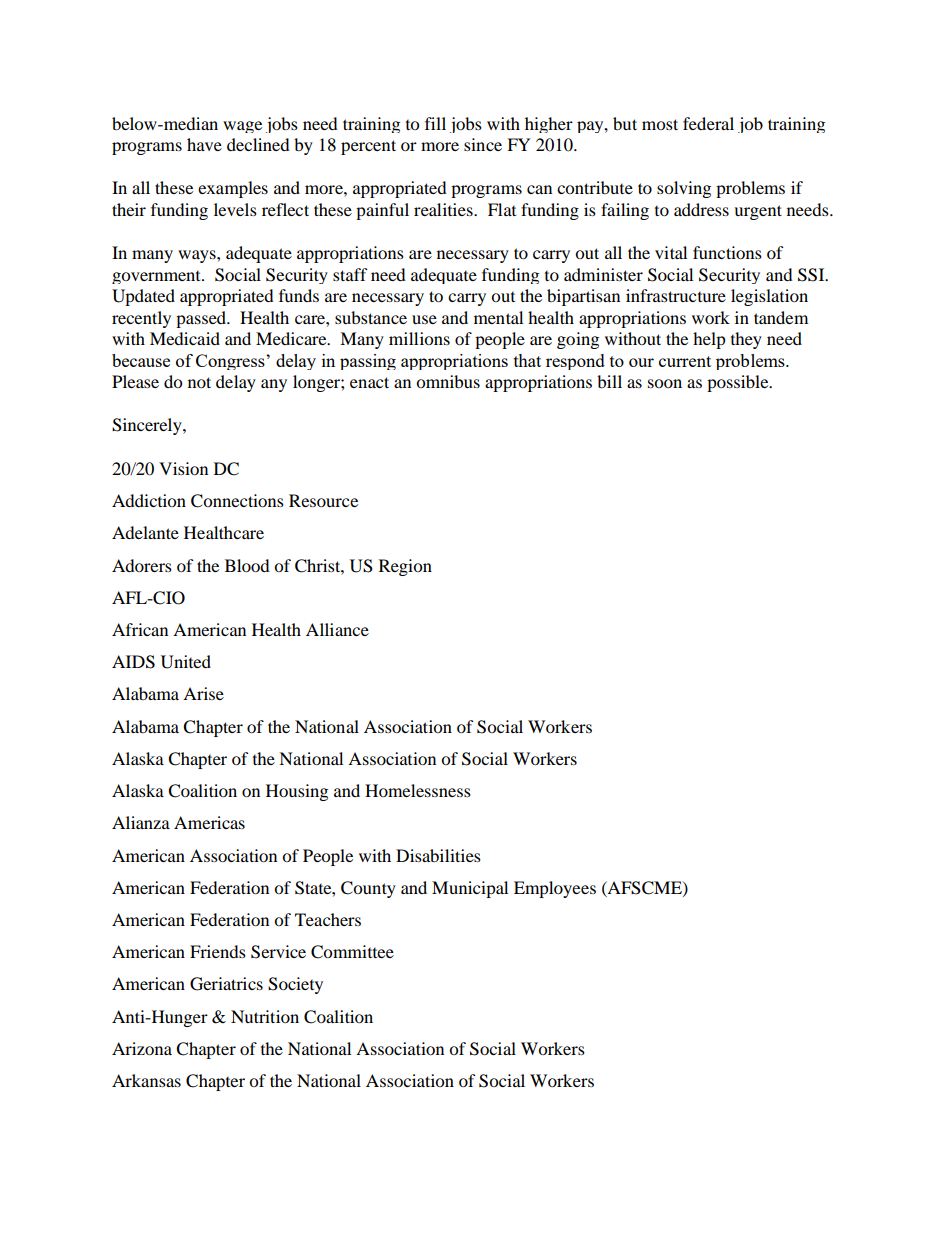 This screenshot has width=952, height=1233. I want to click on current, so click(685, 361).
